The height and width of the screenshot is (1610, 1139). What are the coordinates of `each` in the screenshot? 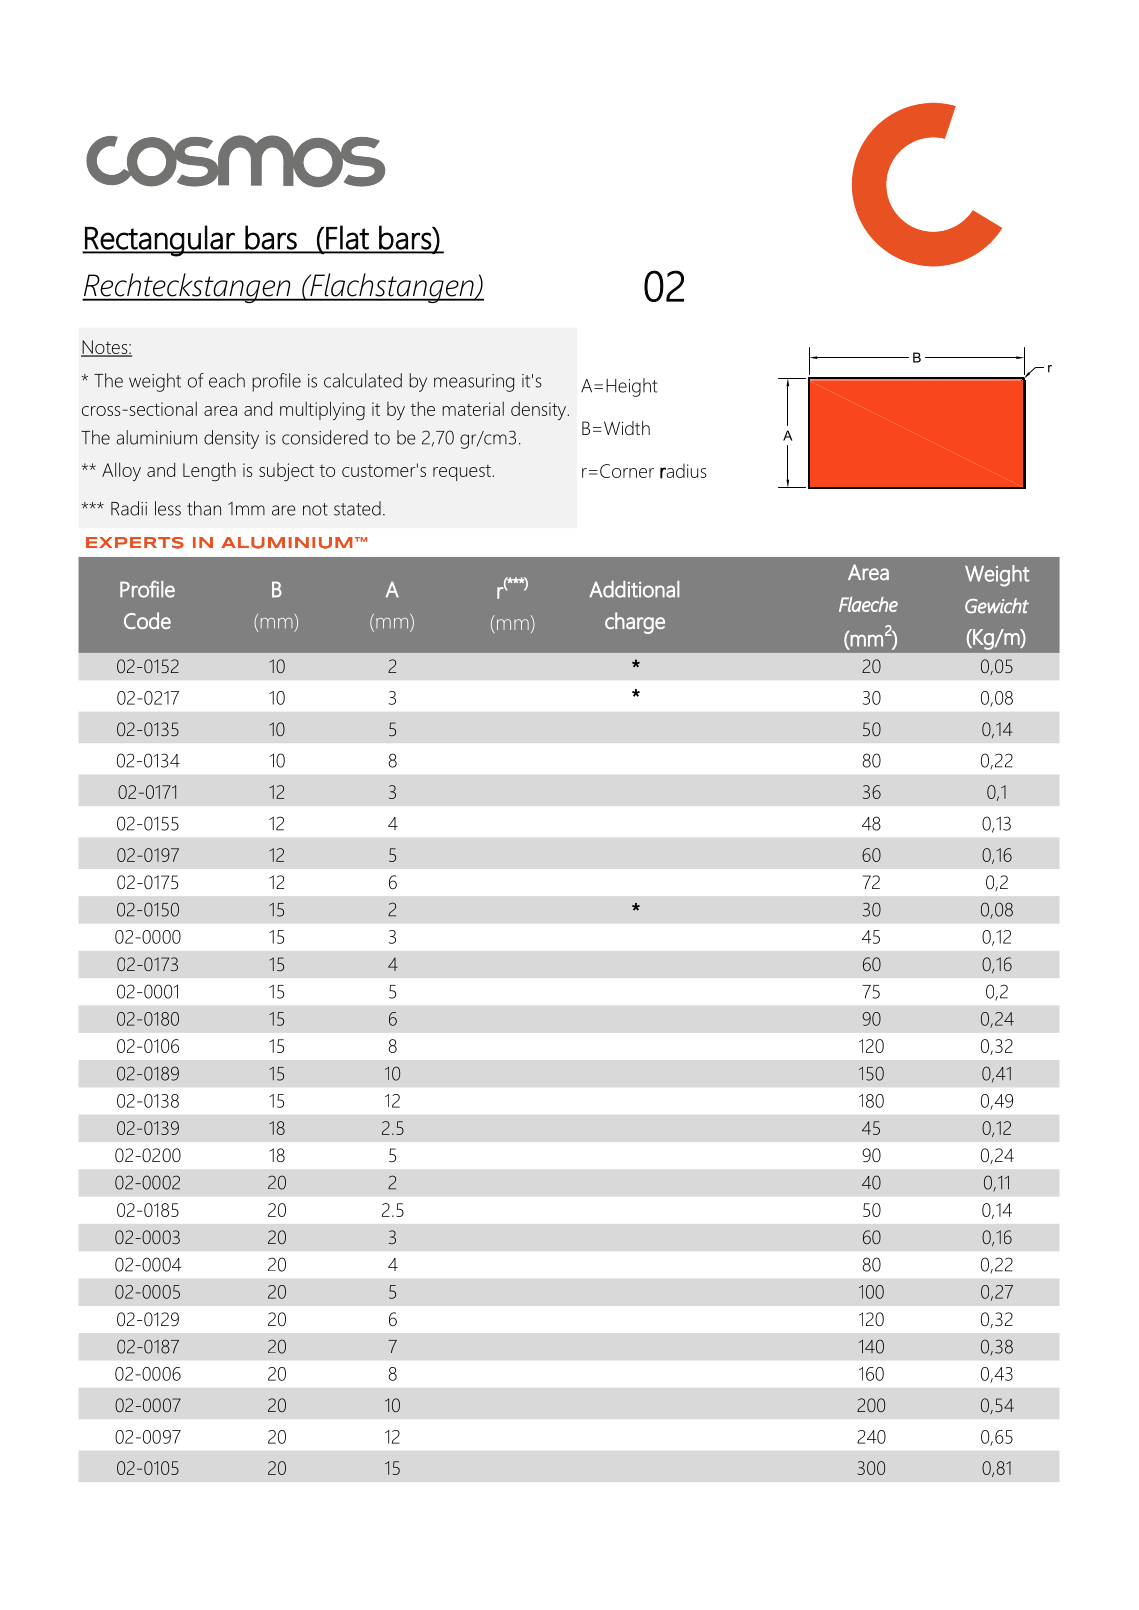 It's located at (227, 380).
